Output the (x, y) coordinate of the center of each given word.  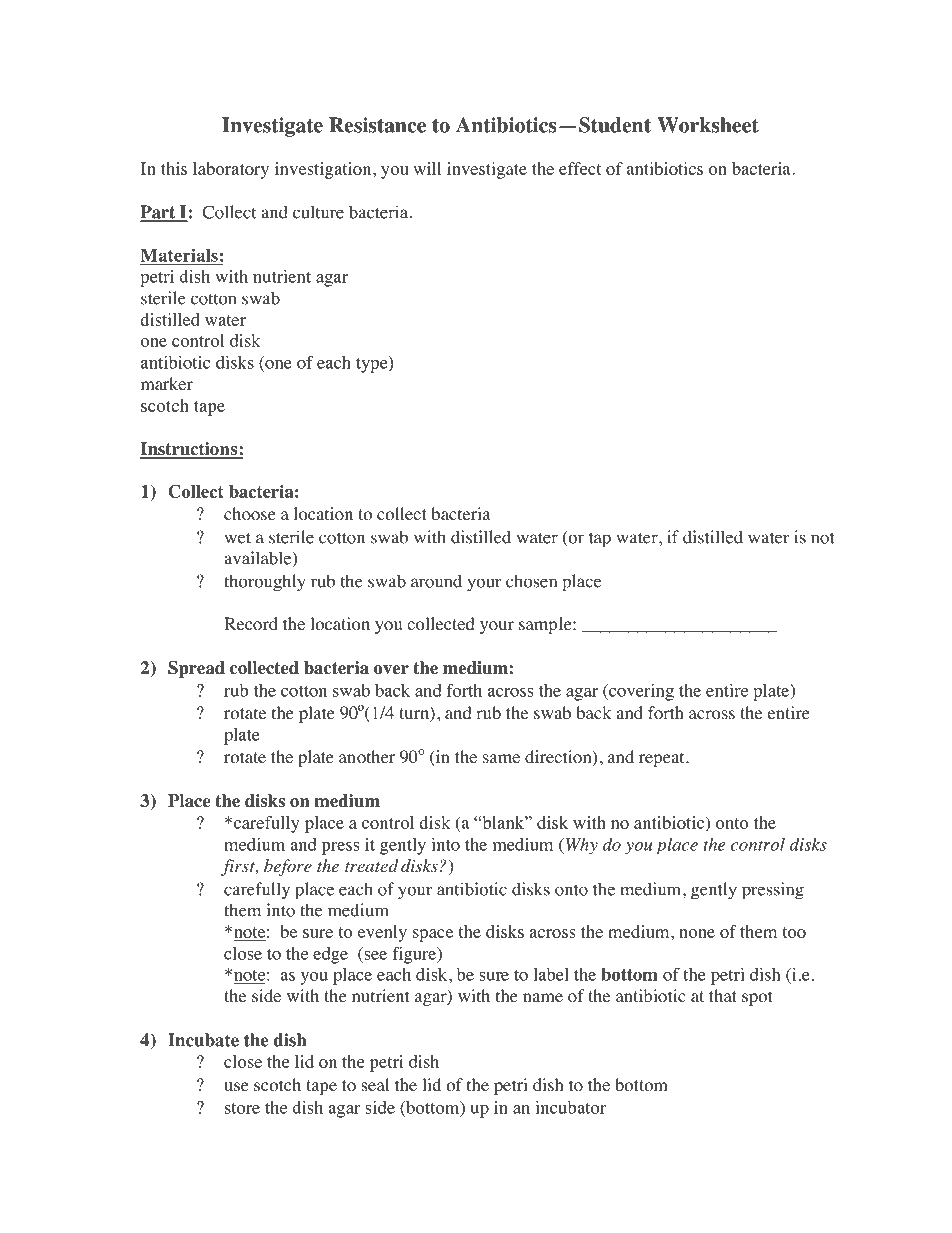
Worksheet (708, 125)
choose (250, 514)
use (236, 1086)
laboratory (231, 170)
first (239, 867)
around (436, 581)
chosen (531, 581)
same (501, 758)
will (427, 168)
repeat (663, 759)
